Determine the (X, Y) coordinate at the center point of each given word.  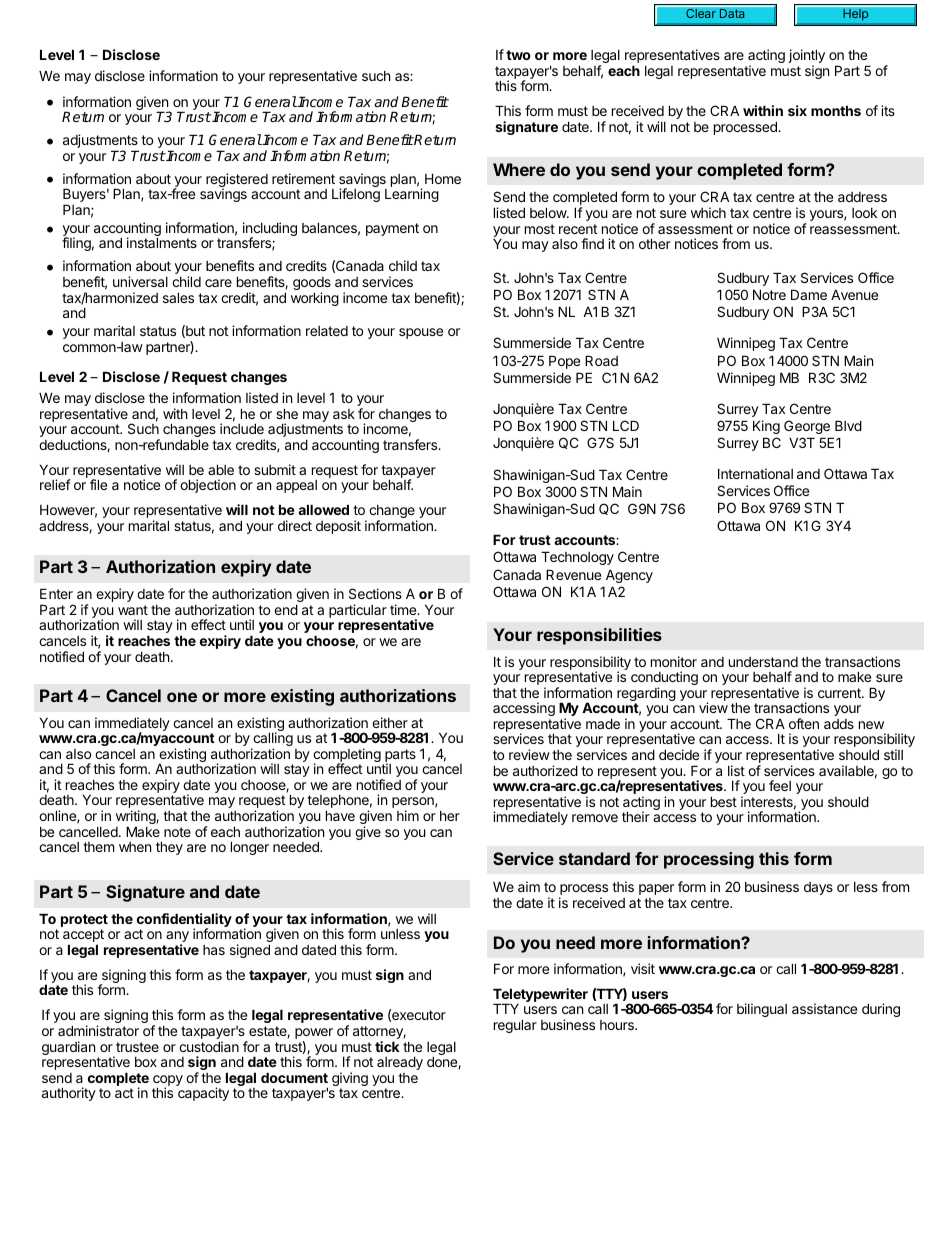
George (807, 427)
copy (168, 1082)
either (390, 722)
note (177, 832)
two (518, 55)
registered (237, 181)
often (804, 723)
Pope (564, 362)
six (797, 110)
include (242, 428)
